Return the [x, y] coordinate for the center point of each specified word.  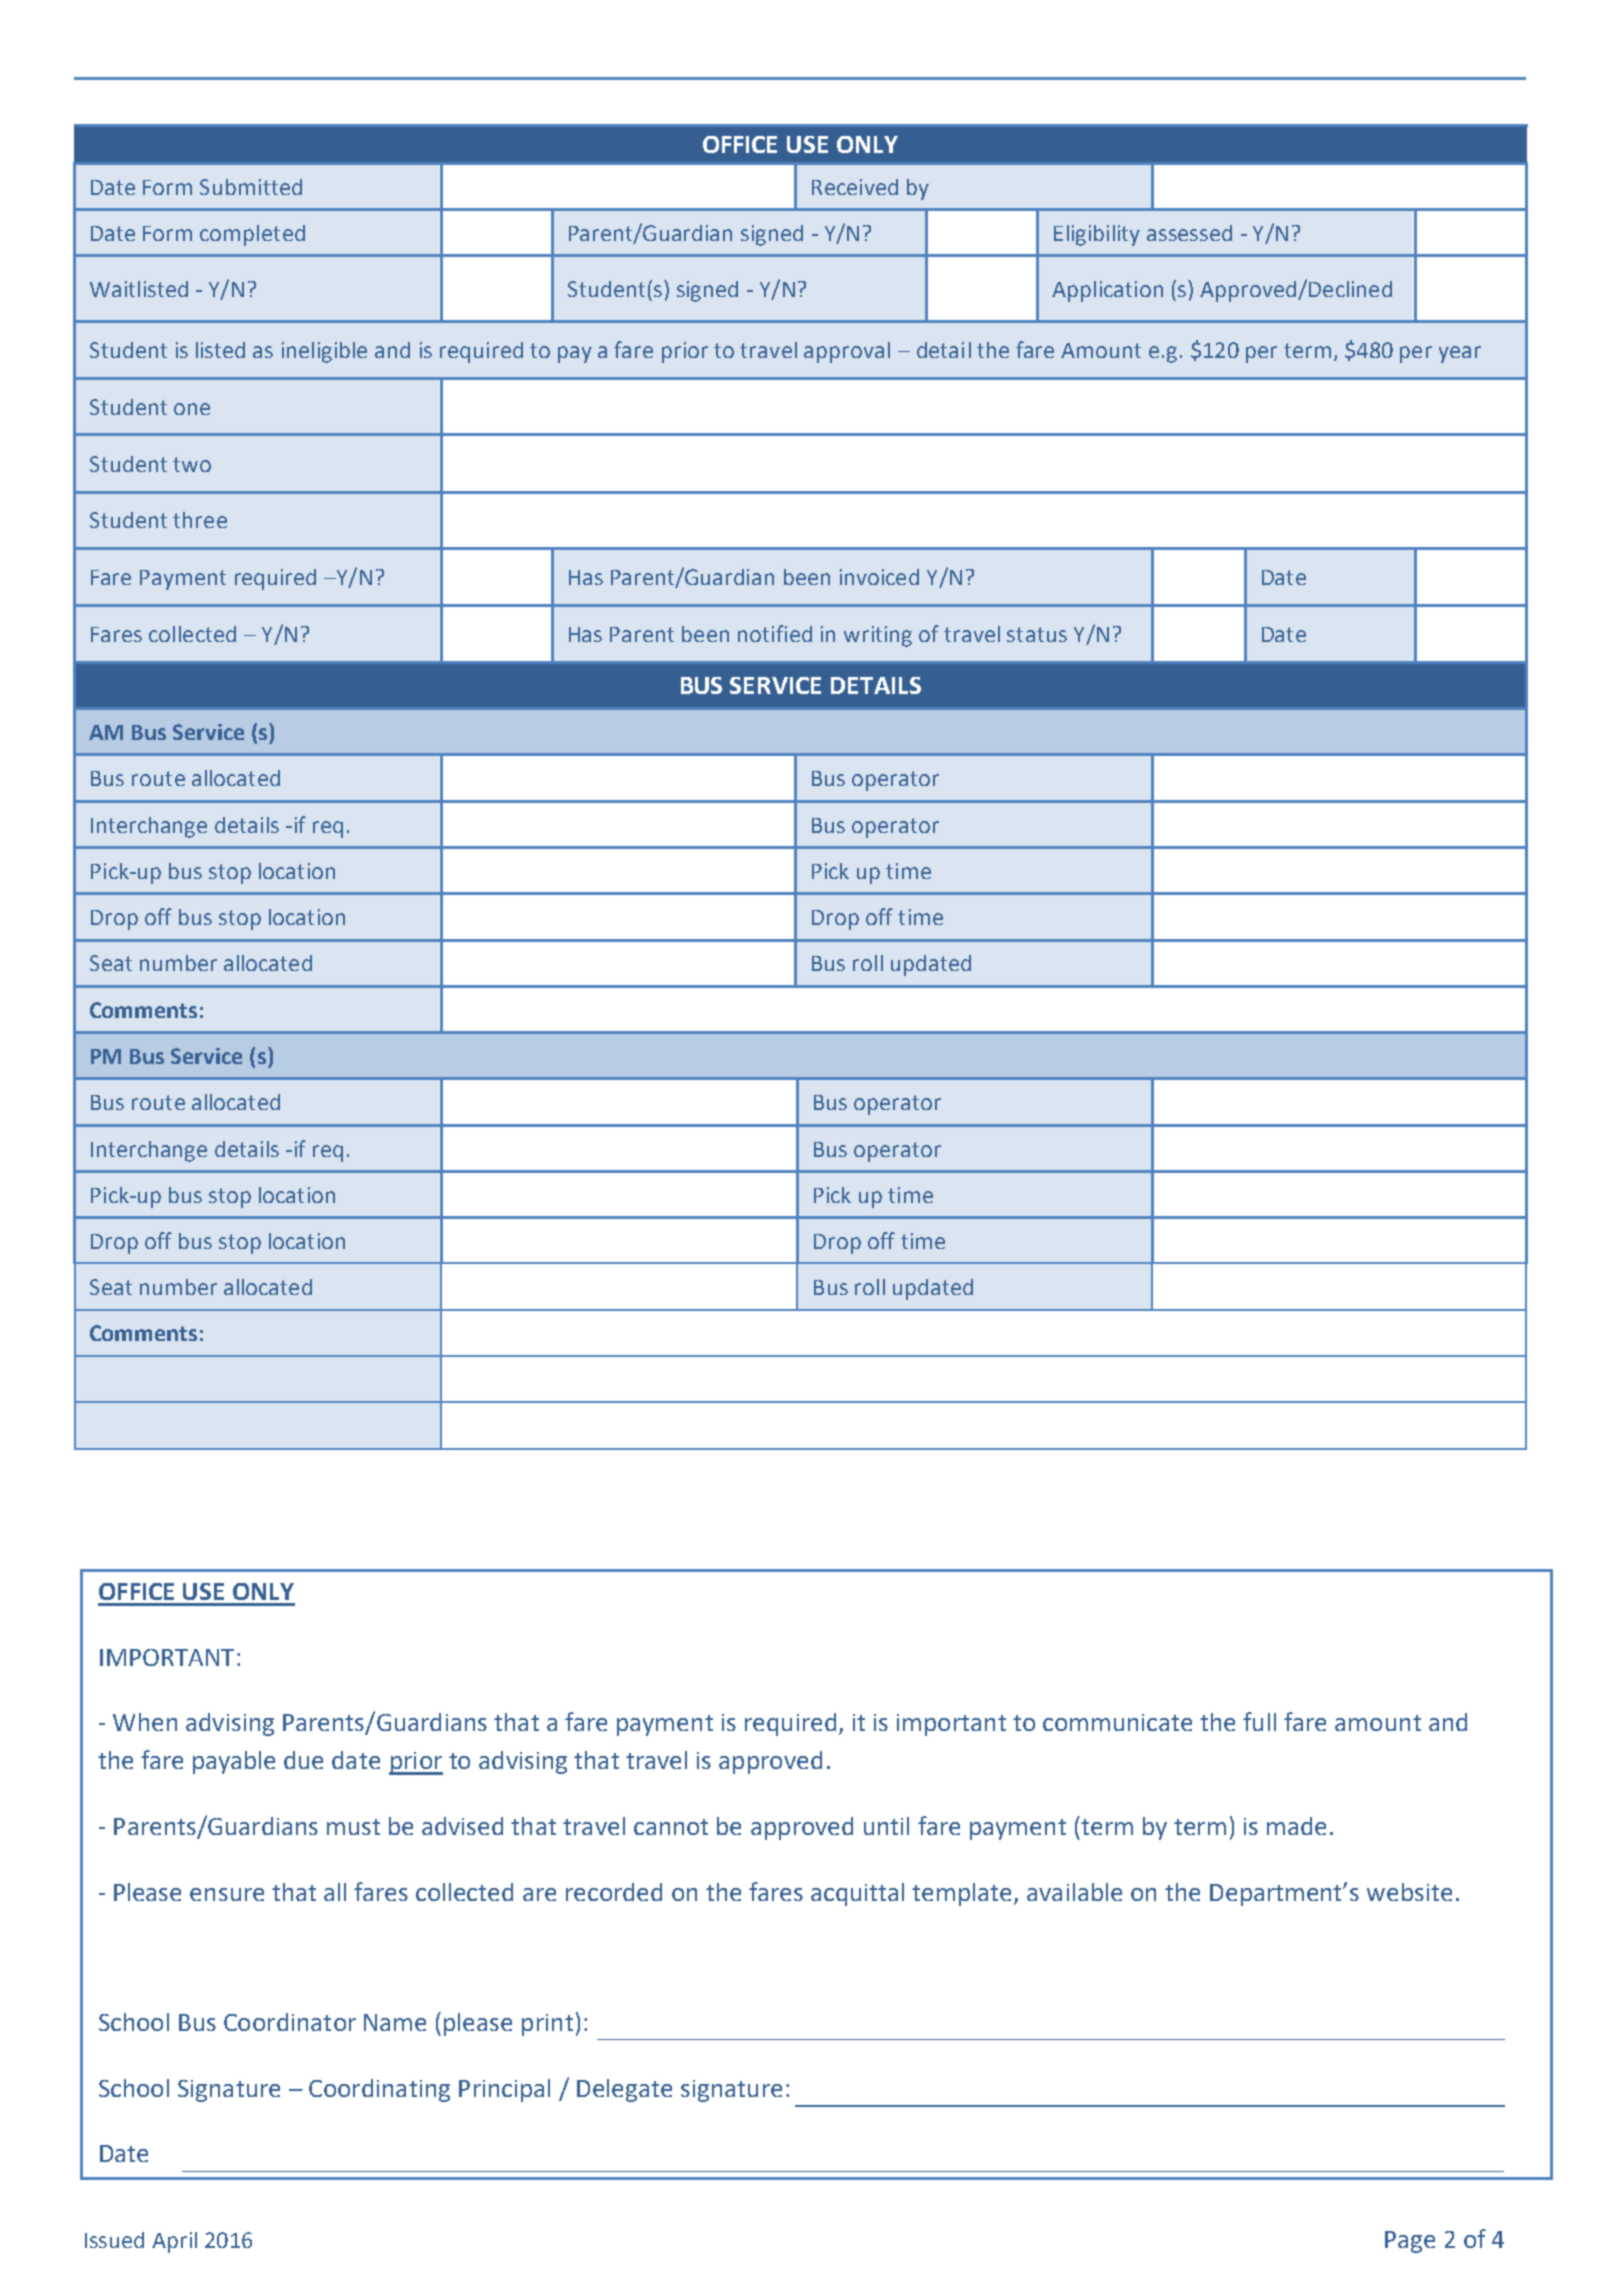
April [174, 2242]
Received [855, 187]
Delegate [624, 2090]
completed [252, 235]
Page [1410, 2242]
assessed [1189, 233]
